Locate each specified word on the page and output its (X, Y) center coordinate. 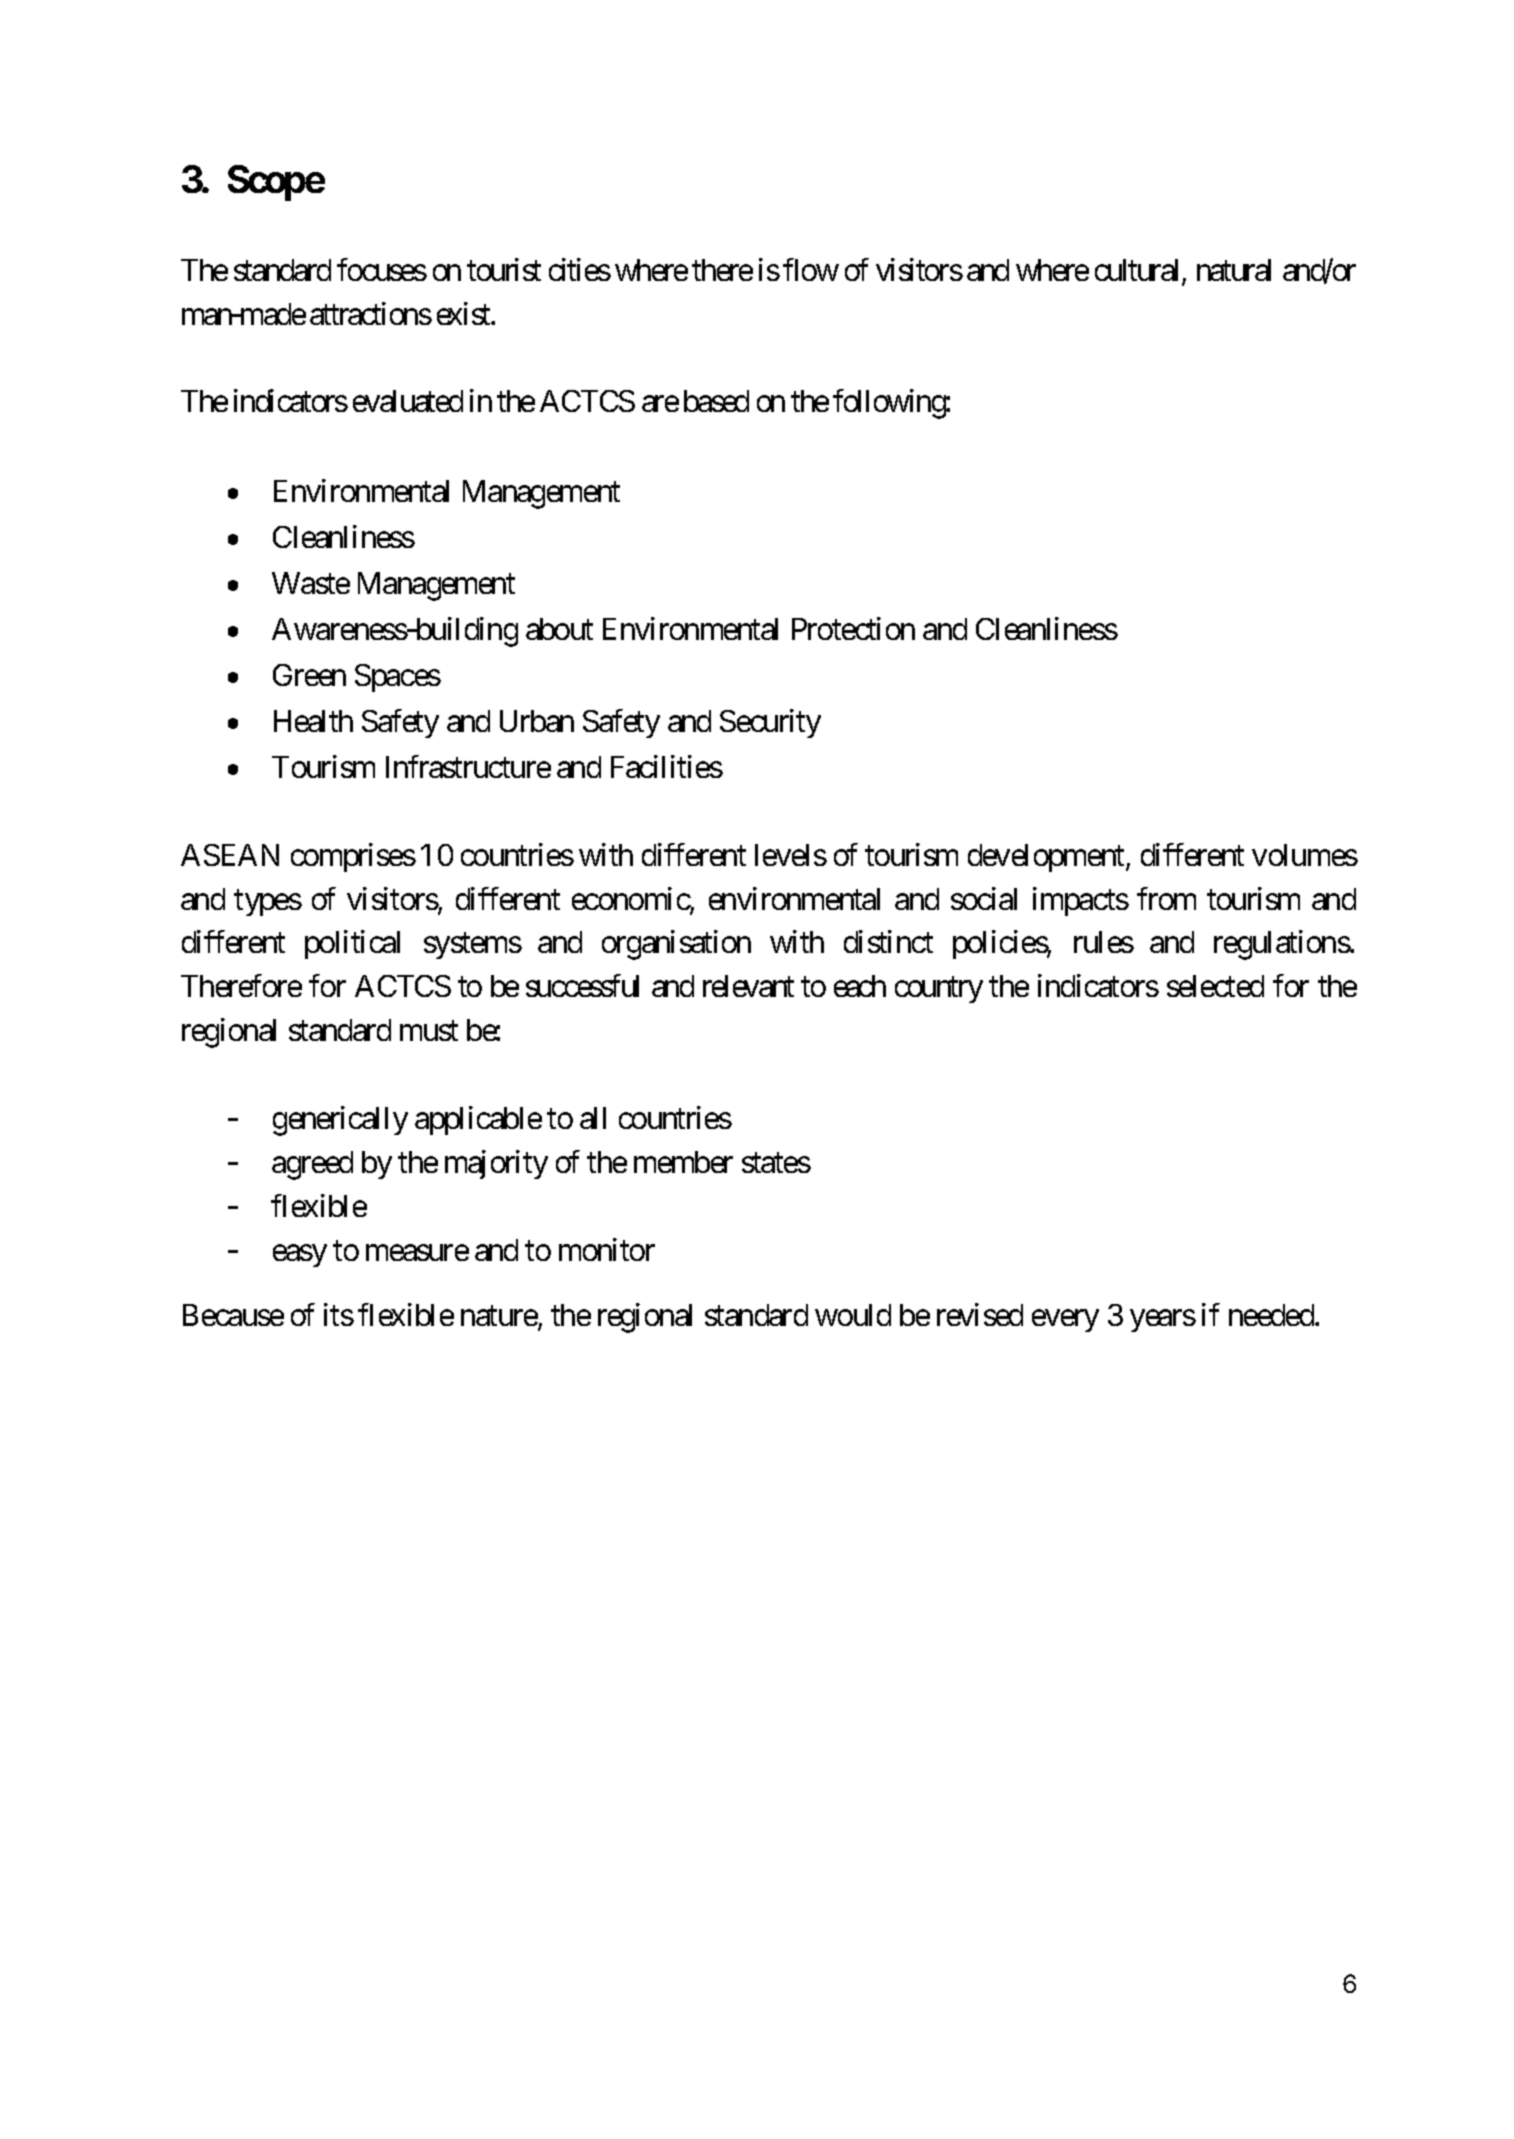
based (716, 401)
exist (464, 313)
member (683, 1162)
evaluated (408, 401)
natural (1234, 270)
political (352, 945)
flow (811, 269)
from (1166, 898)
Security (770, 723)
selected (1215, 986)
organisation (676, 945)
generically (340, 1121)
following (890, 404)
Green (309, 675)
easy (300, 1256)
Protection (853, 628)
